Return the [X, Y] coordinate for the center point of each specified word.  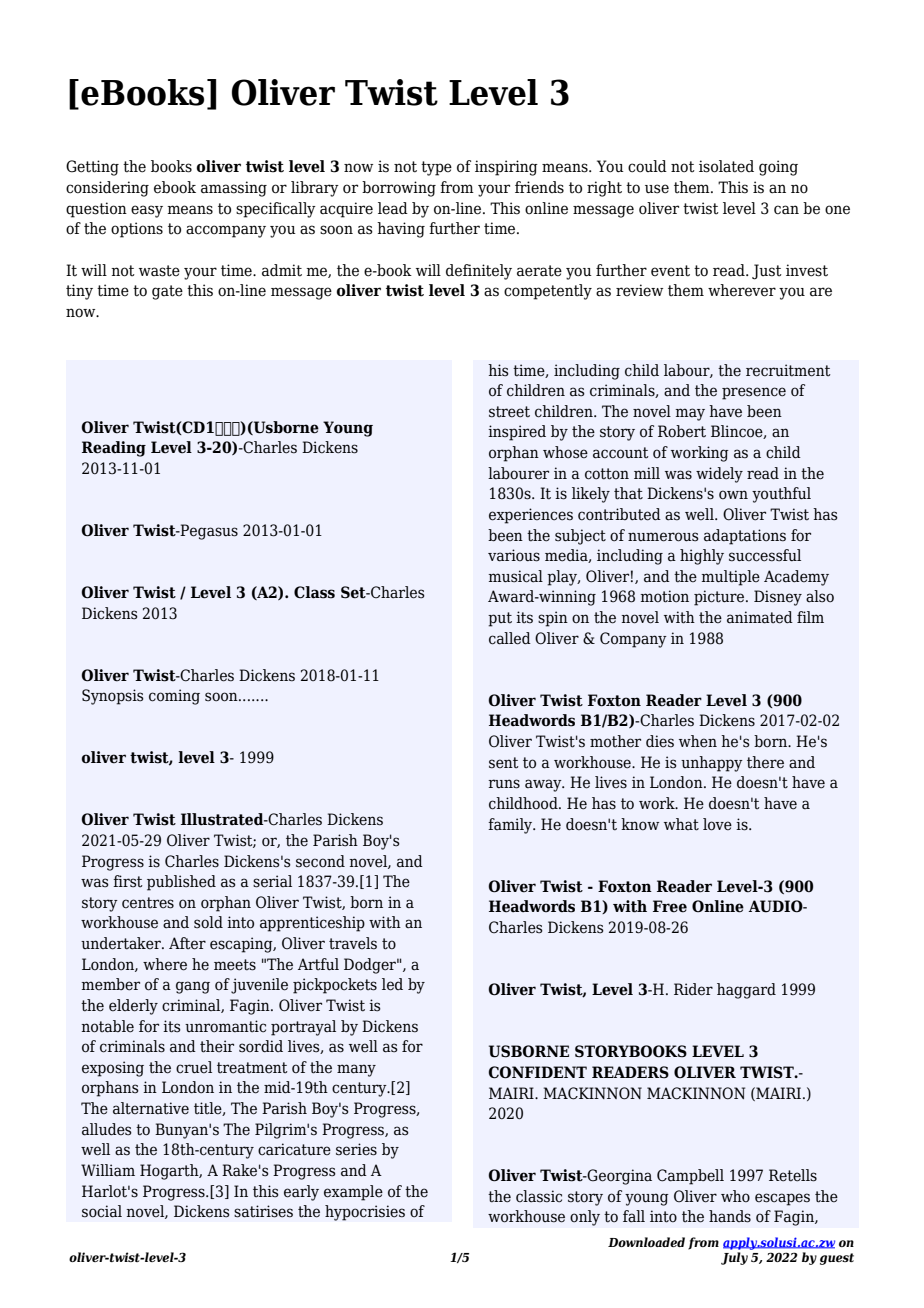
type [436, 168]
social [102, 1211]
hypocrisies [365, 1213]
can [786, 210]
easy [147, 211]
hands [730, 1216]
